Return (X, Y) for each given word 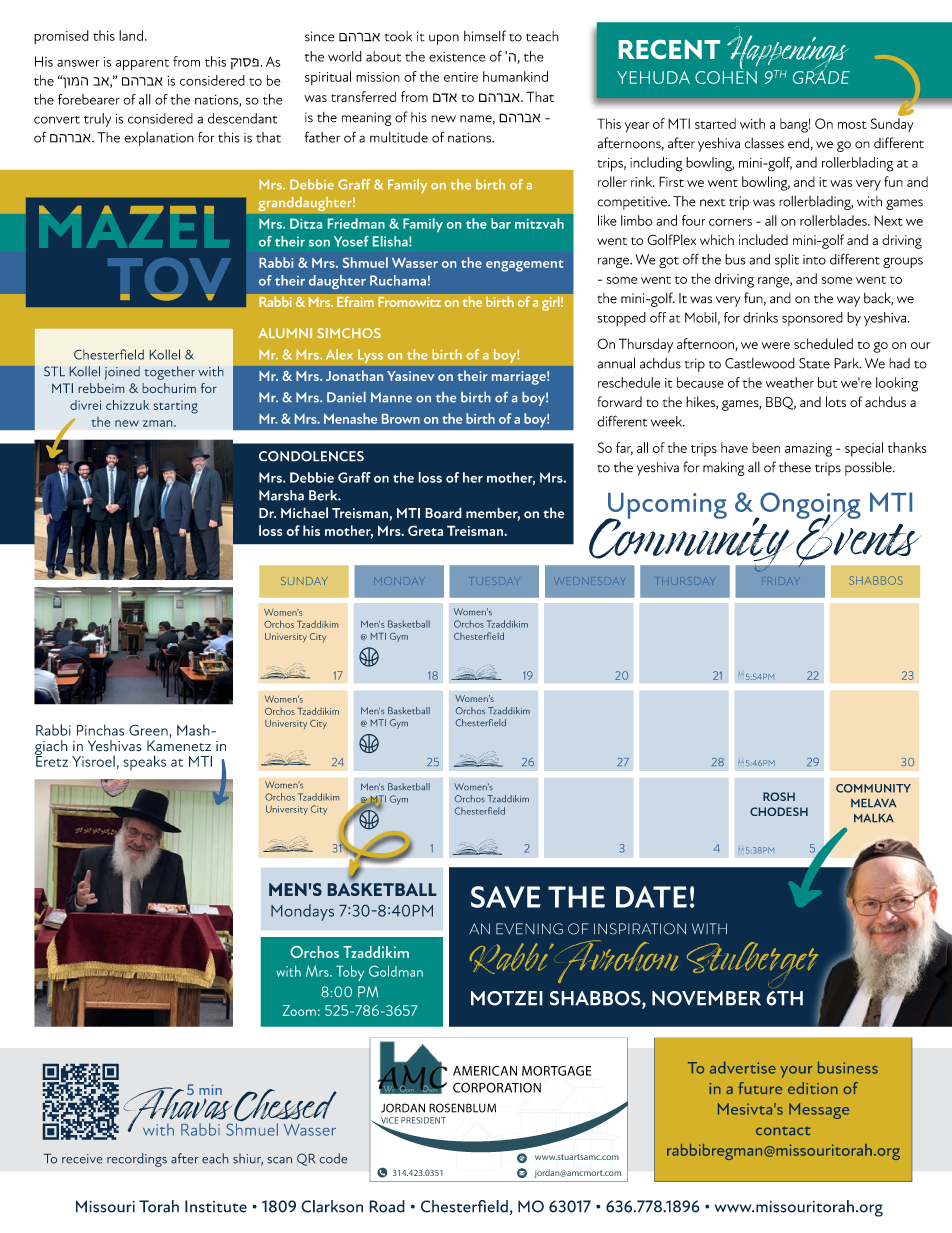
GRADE (821, 77)
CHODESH (779, 811)
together (170, 373)
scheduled (823, 343)
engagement (524, 266)
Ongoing (809, 506)
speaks (144, 763)
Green (149, 731)
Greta (425, 530)
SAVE (506, 897)
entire (461, 77)
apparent (142, 65)
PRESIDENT (423, 1120)
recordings (137, 1160)
